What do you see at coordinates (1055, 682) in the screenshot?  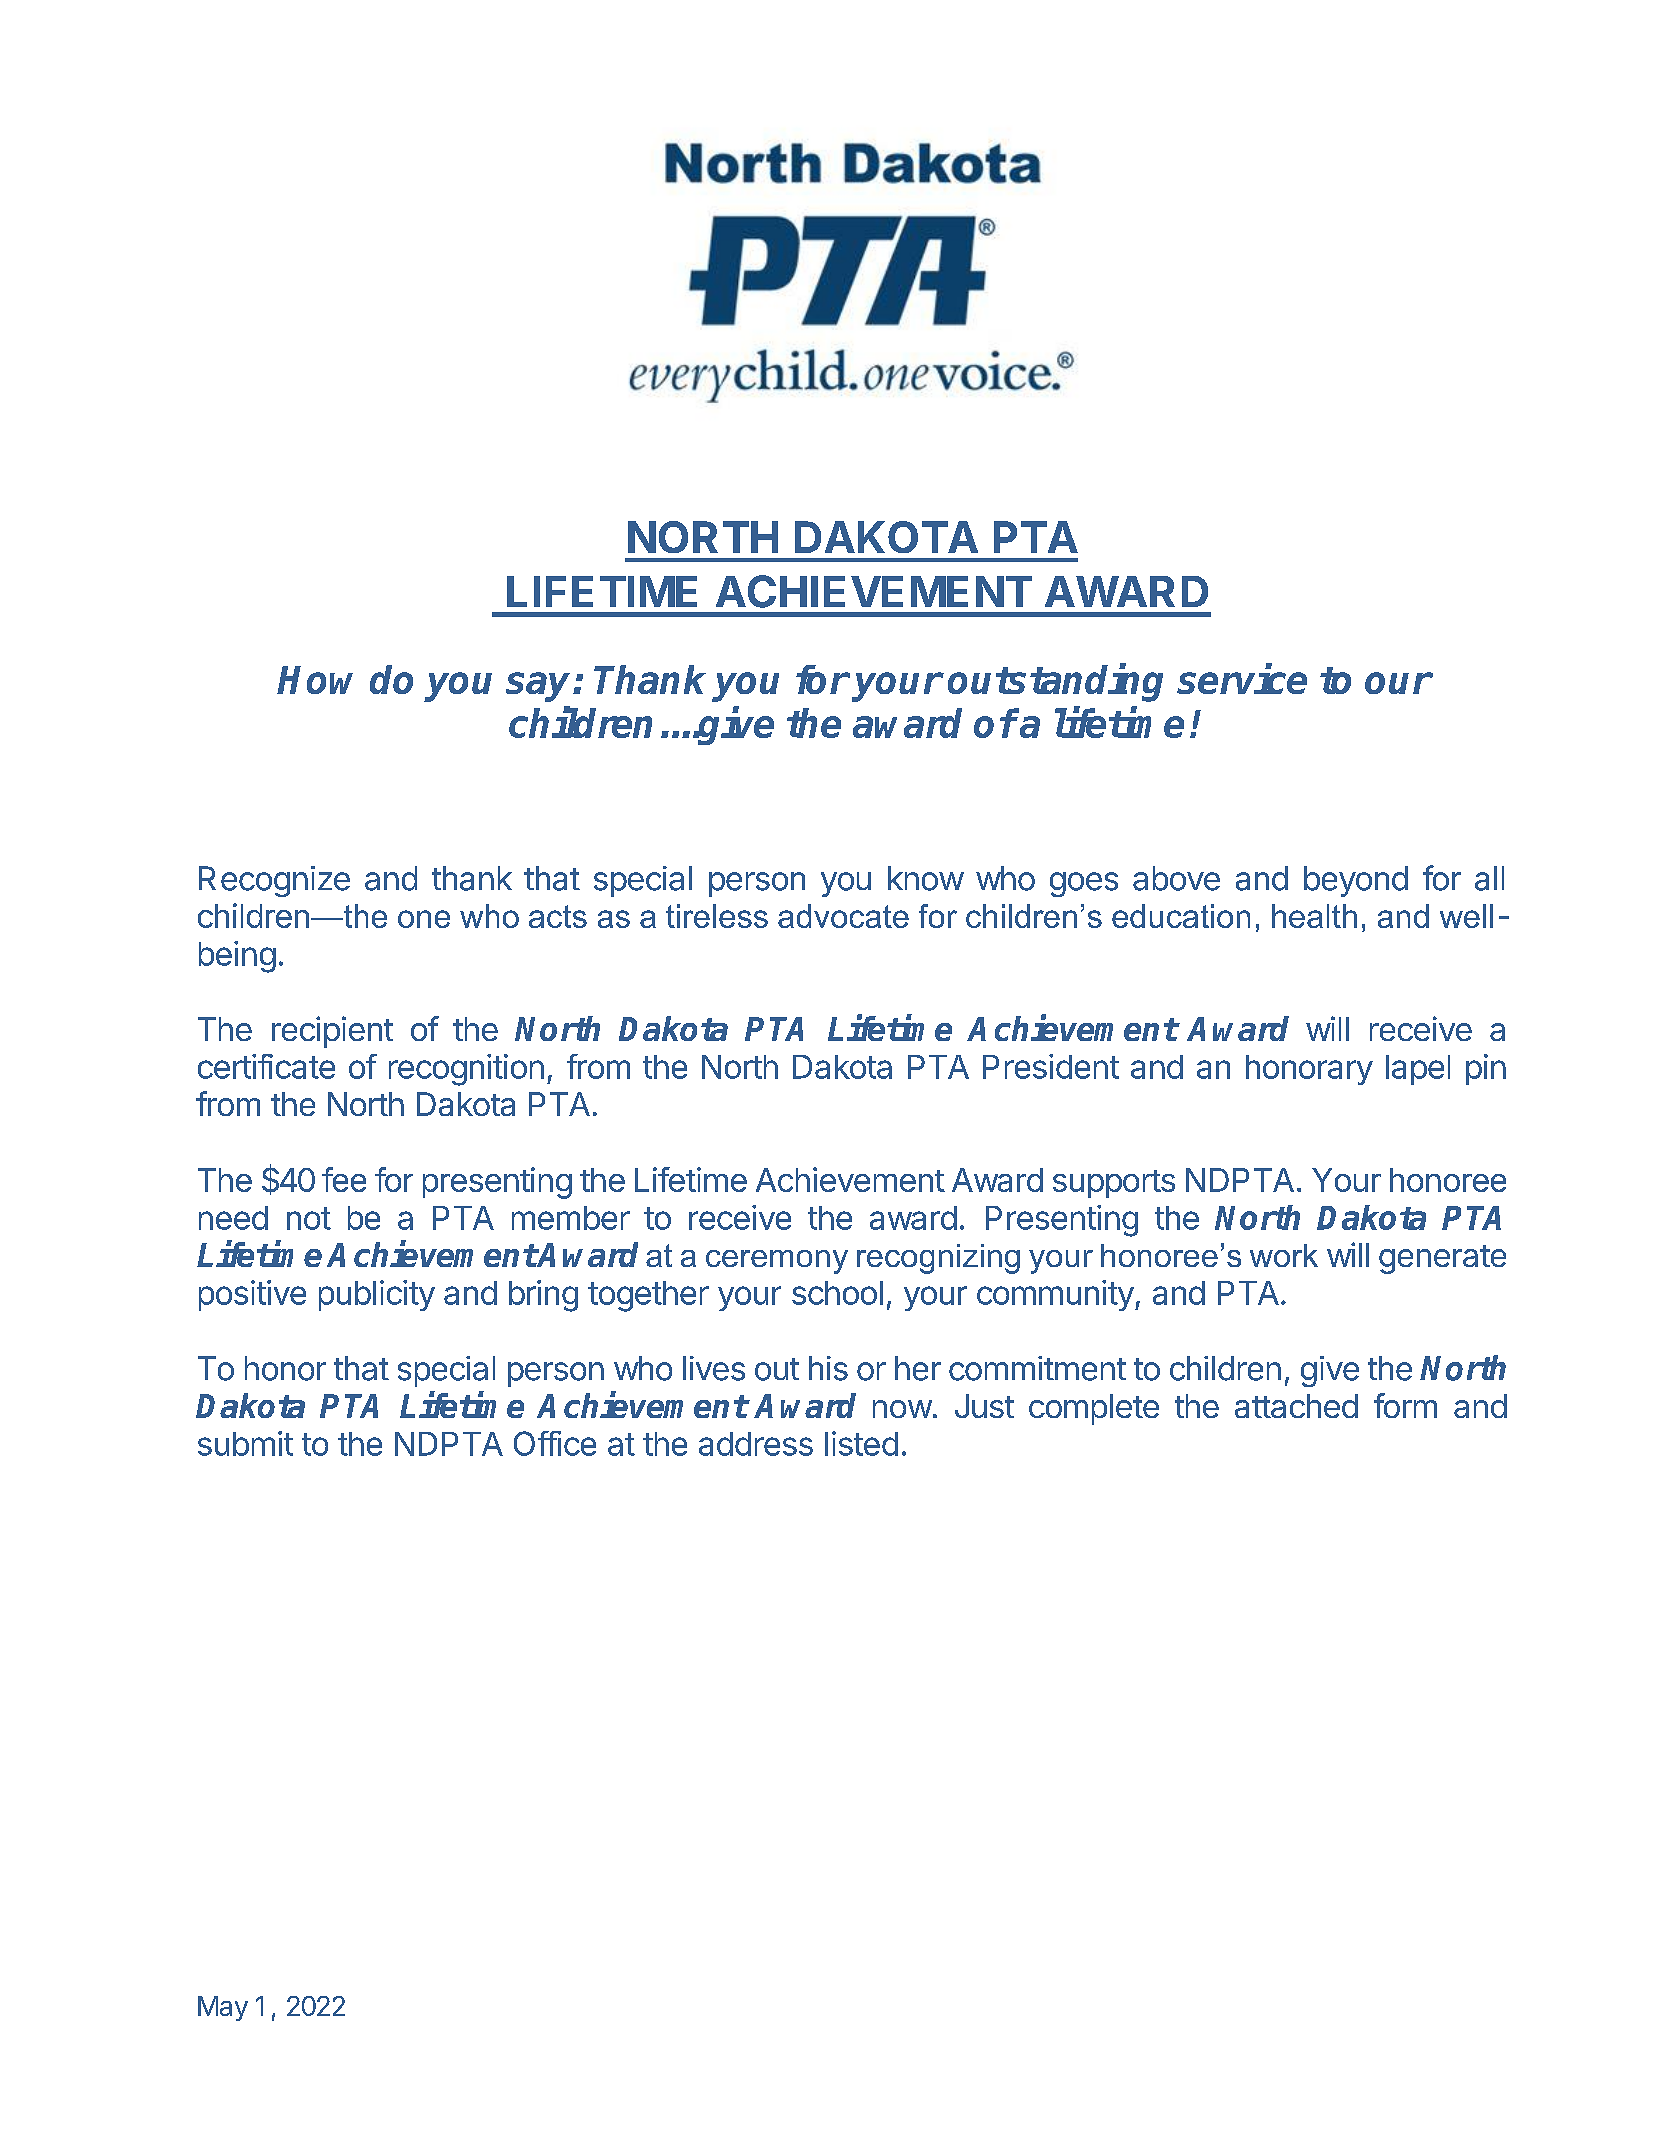 I see `outstanding` at bounding box center [1055, 682].
